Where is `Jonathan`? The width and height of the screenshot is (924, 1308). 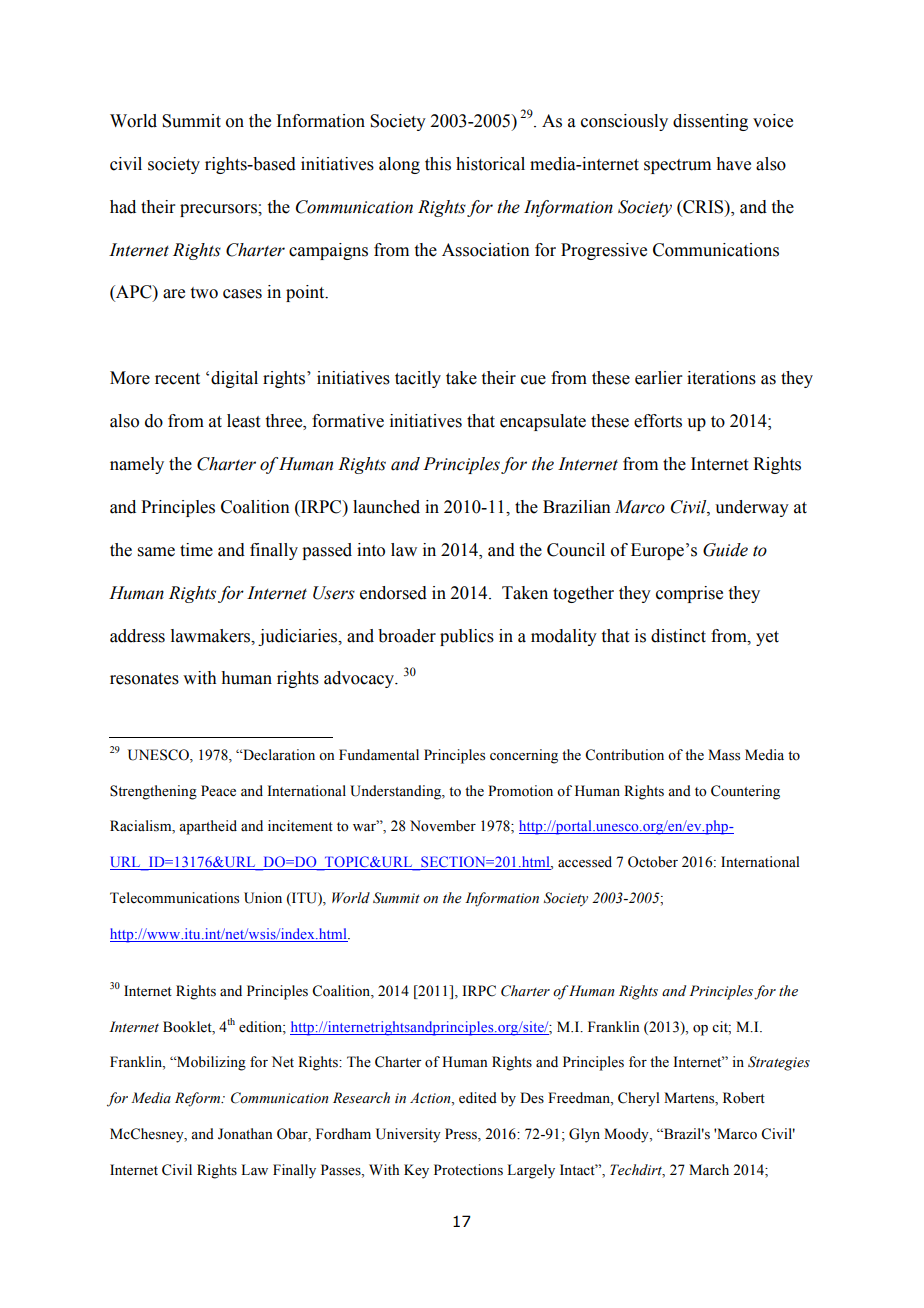 Jonathan is located at coordinates (245, 1134).
